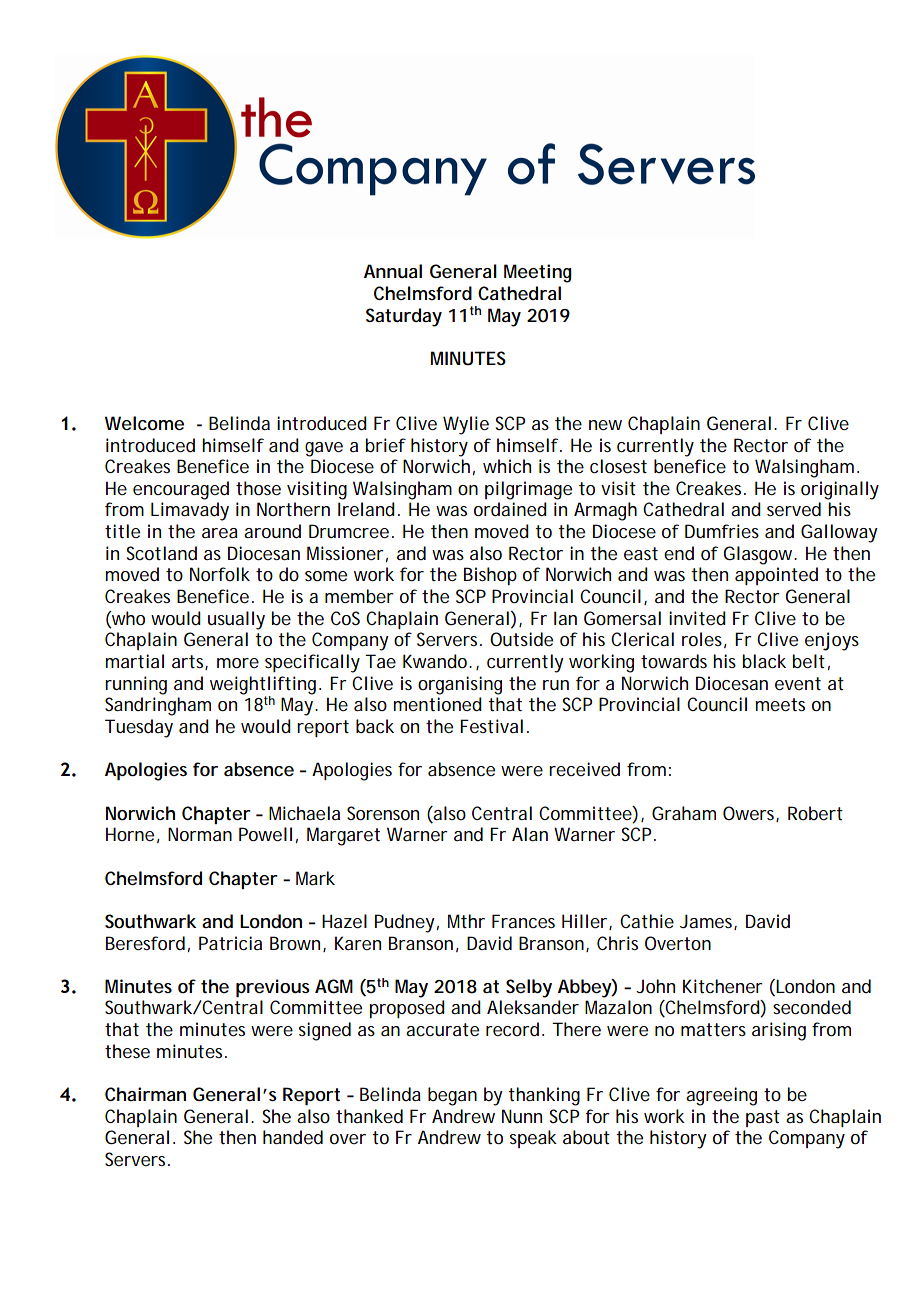 The image size is (924, 1308). I want to click on Meeting, so click(538, 273).
